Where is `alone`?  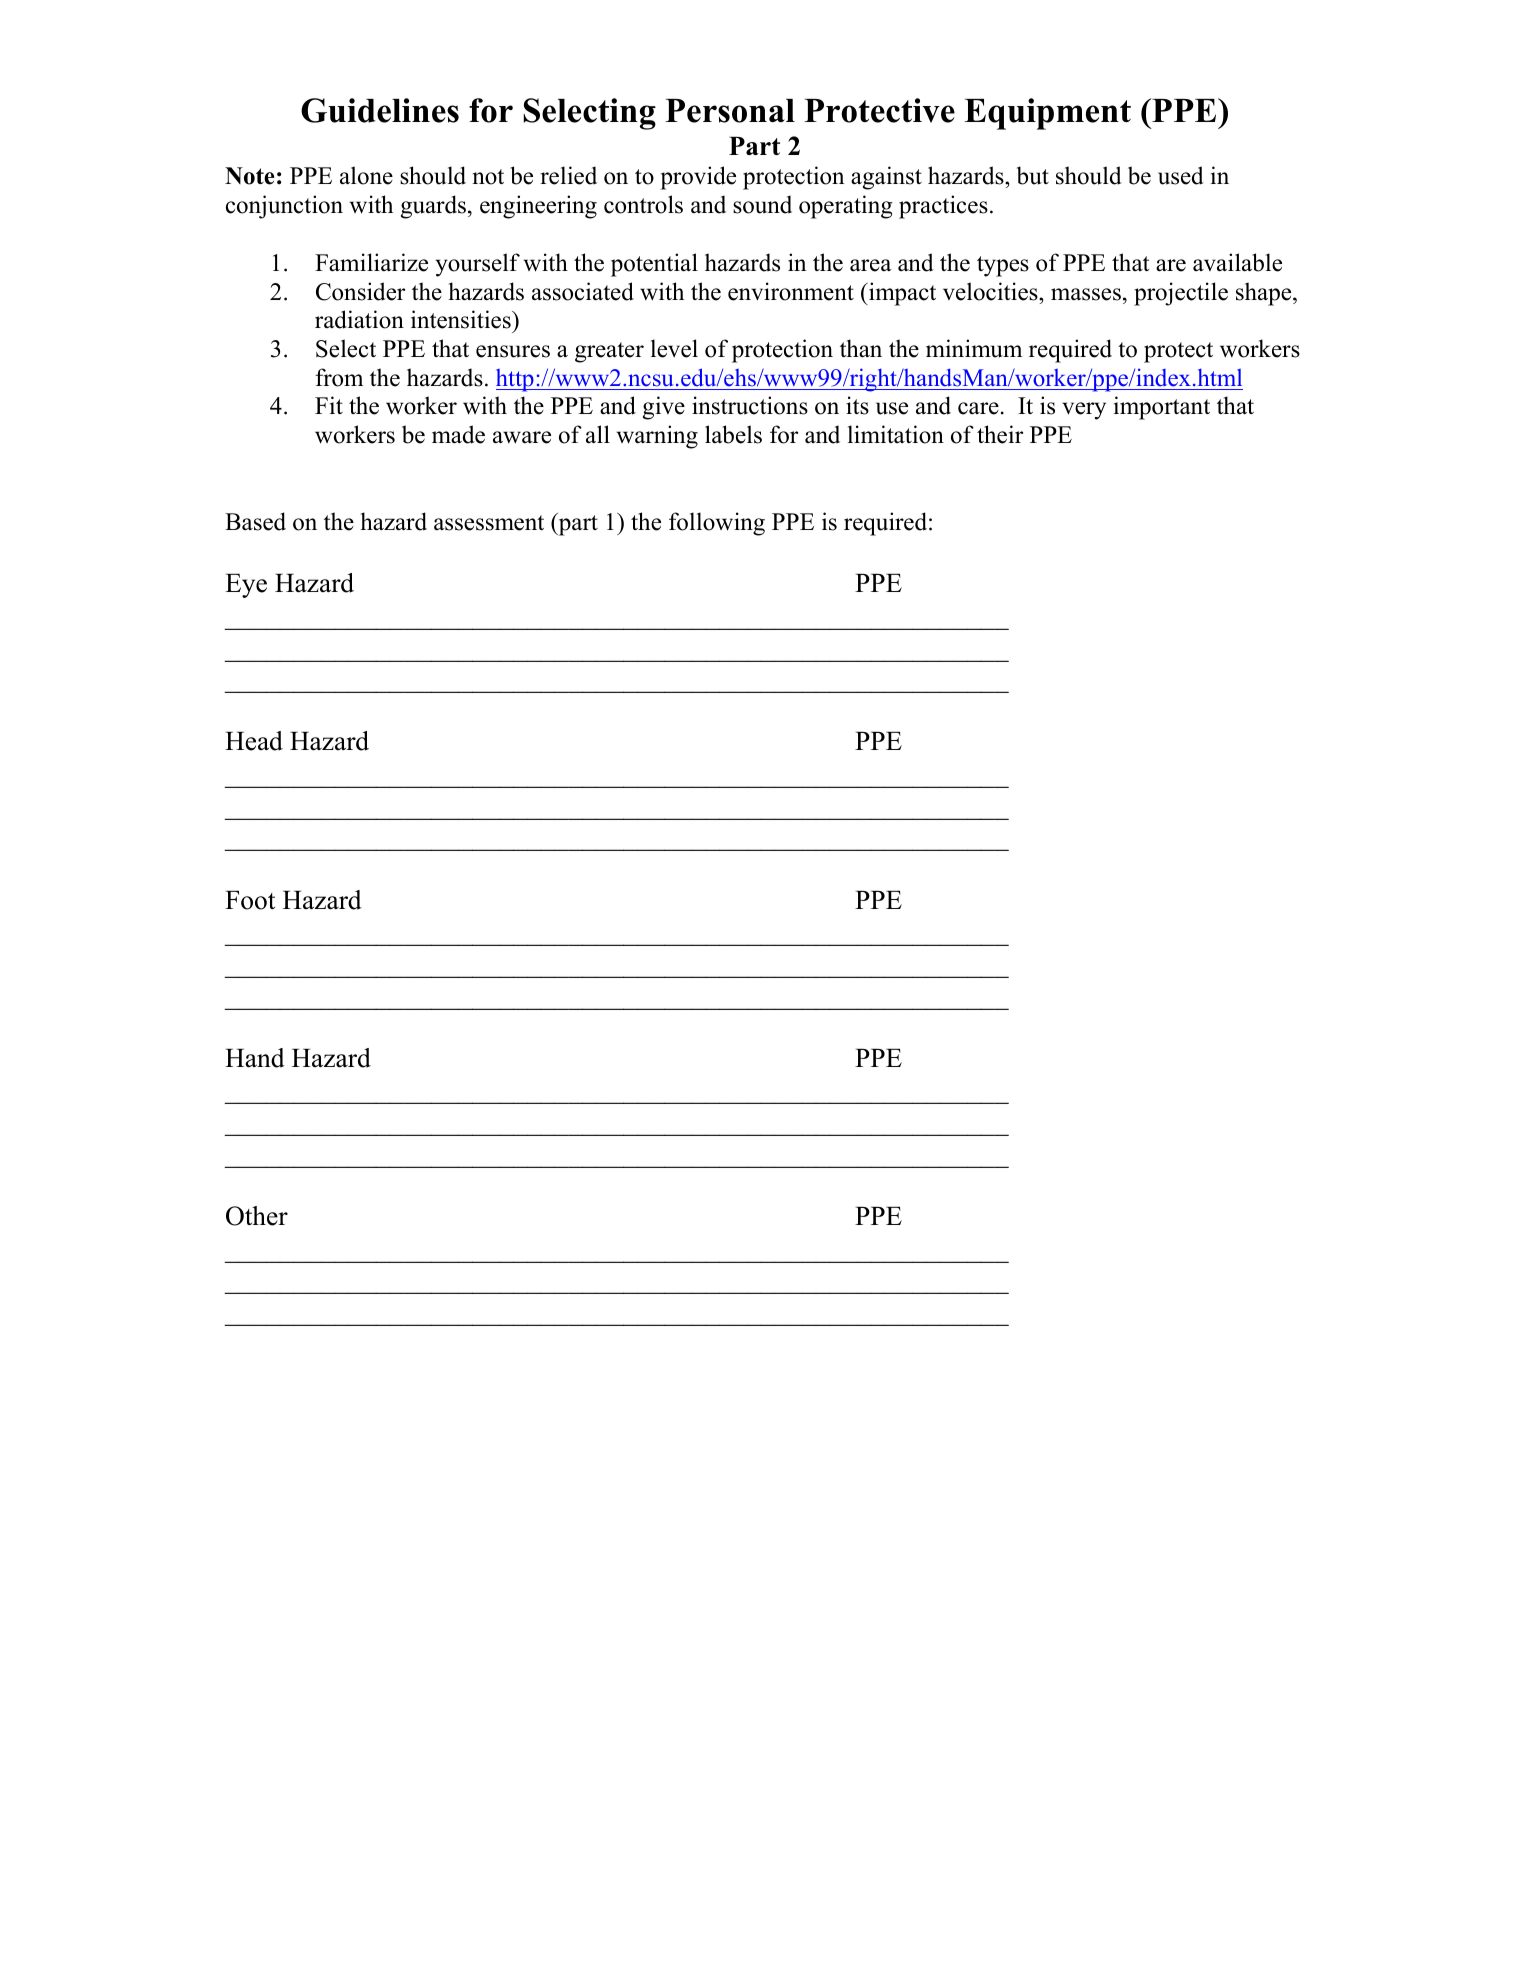
alone is located at coordinates (366, 175).
